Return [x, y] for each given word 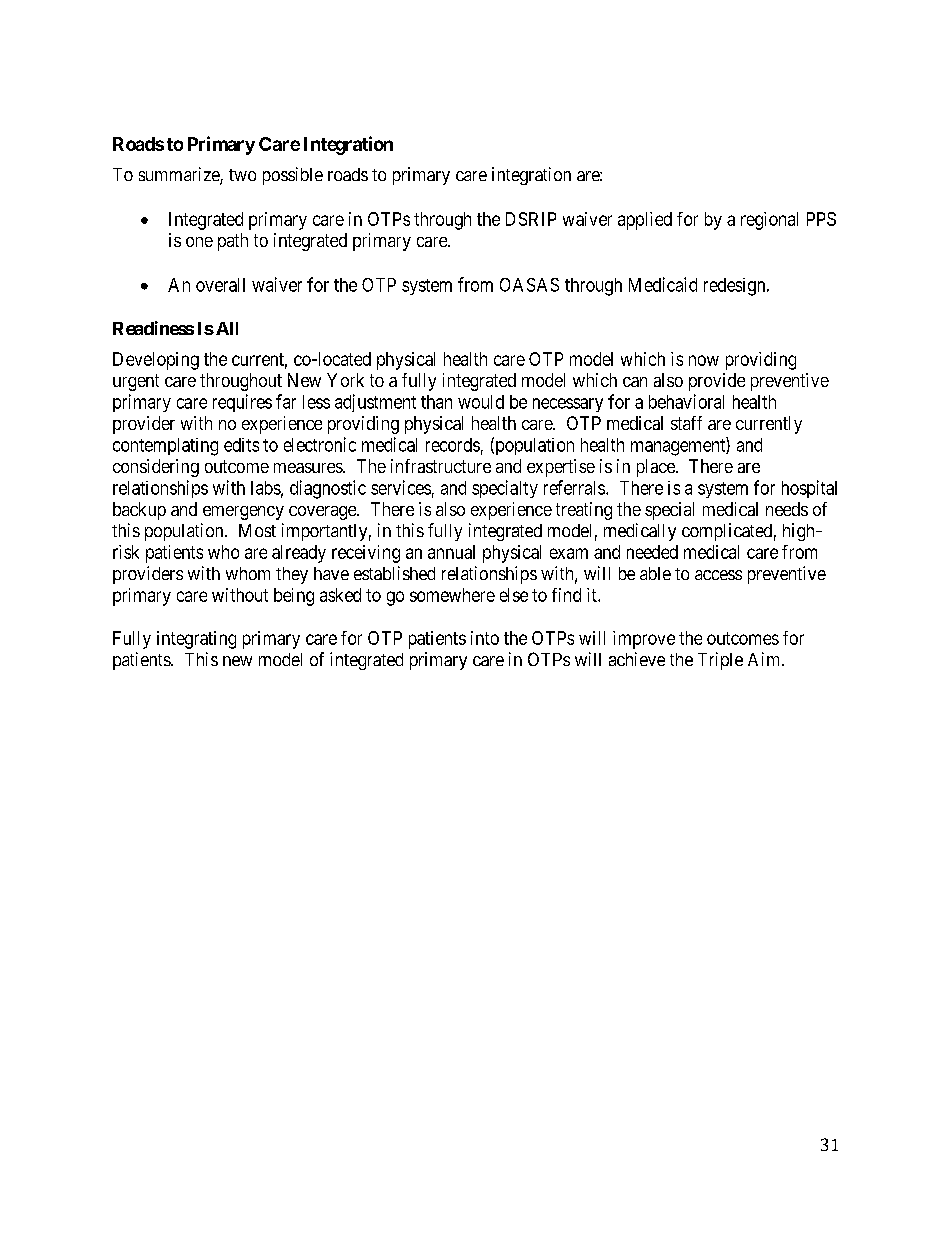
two [242, 175]
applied [645, 221]
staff [686, 423]
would [481, 402]
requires [242, 403]
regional [769, 221]
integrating [196, 640]
